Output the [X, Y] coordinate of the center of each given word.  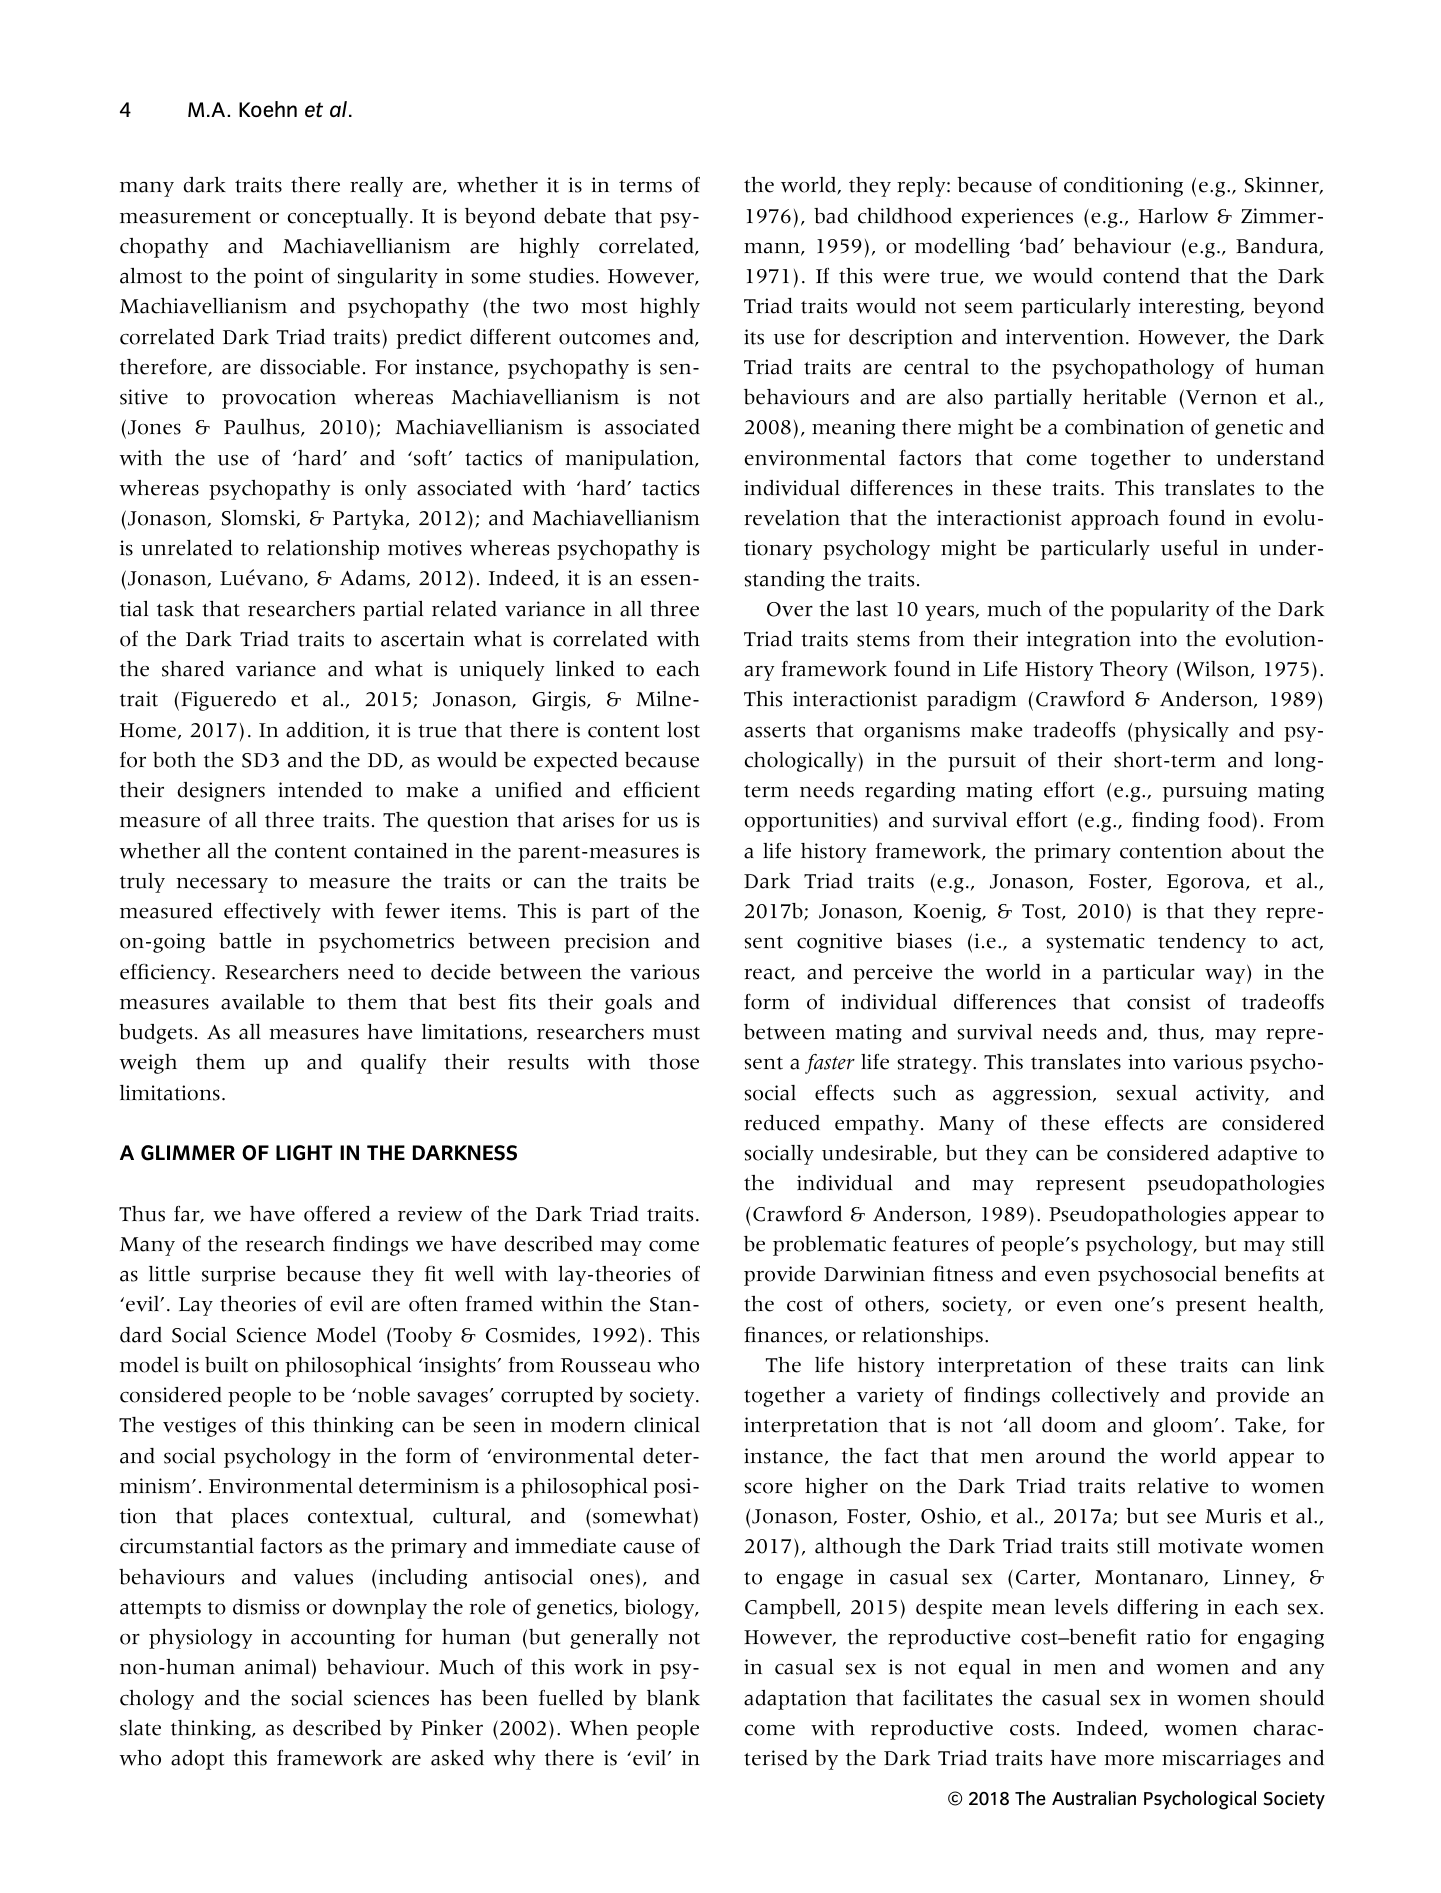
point [278, 278]
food [1229, 820]
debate [575, 216]
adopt [197, 1760]
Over [790, 609]
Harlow [1173, 216]
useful [1189, 548]
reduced [782, 1123]
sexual [1147, 1093]
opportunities [808, 822]
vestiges [199, 1427]
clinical [667, 1425]
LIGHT [304, 1153]
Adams [373, 579]
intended [320, 790]
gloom [1184, 1427]
